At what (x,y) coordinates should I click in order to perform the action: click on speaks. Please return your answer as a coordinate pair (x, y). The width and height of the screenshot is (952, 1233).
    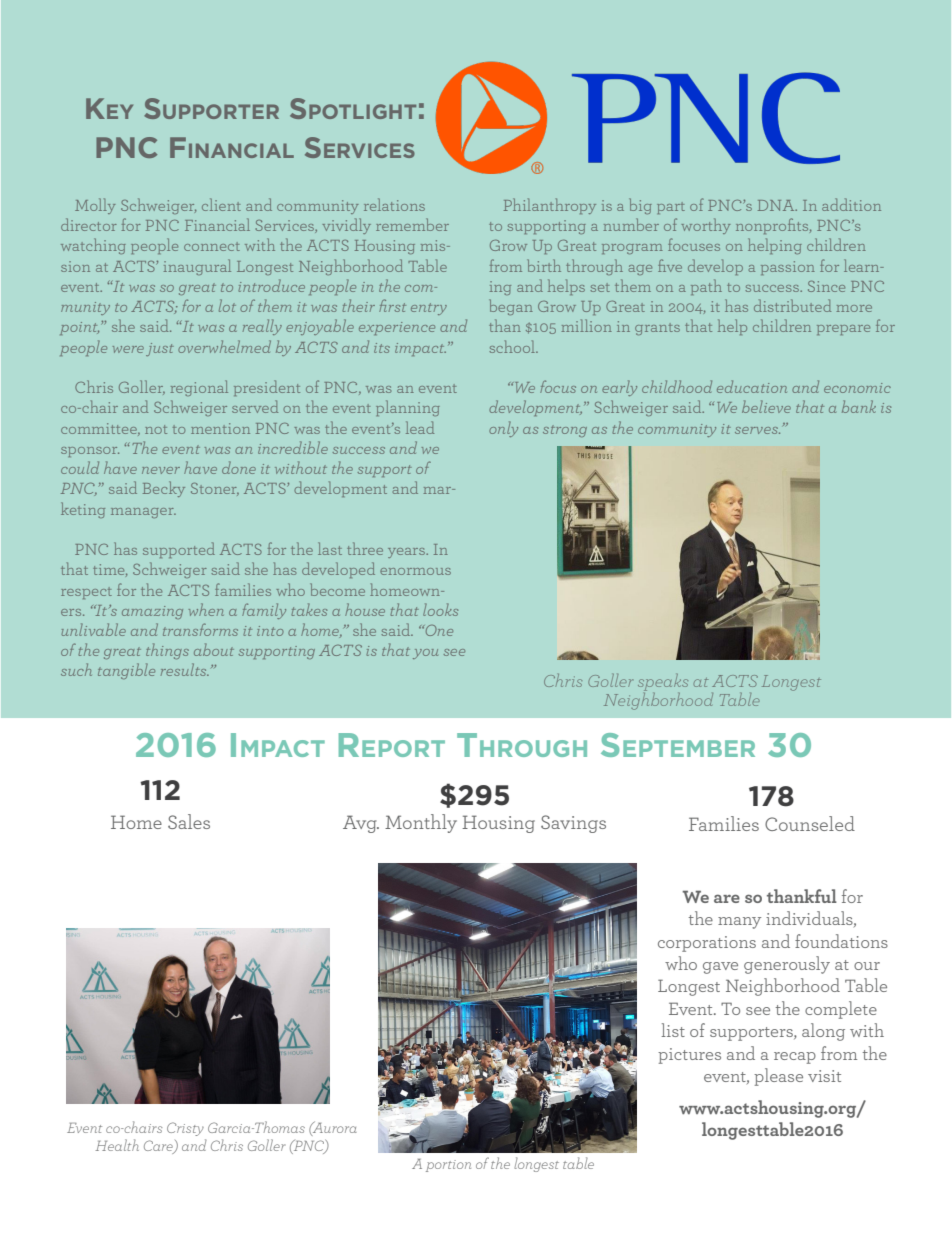
    Looking at the image, I should click on (663, 684).
